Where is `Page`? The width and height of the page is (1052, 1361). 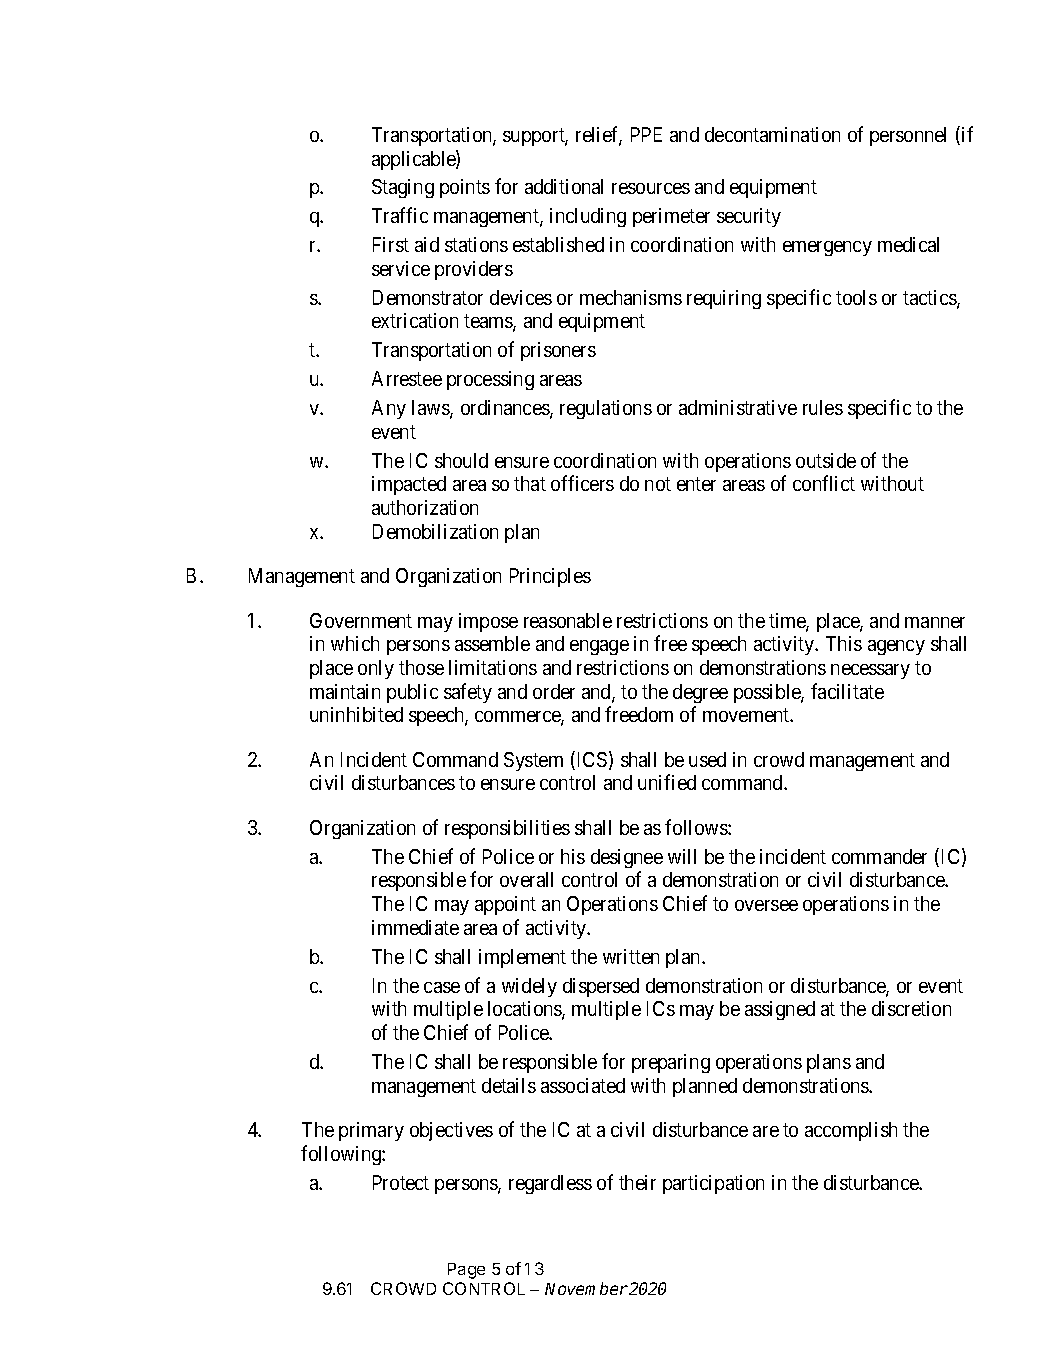 Page is located at coordinates (466, 1271).
